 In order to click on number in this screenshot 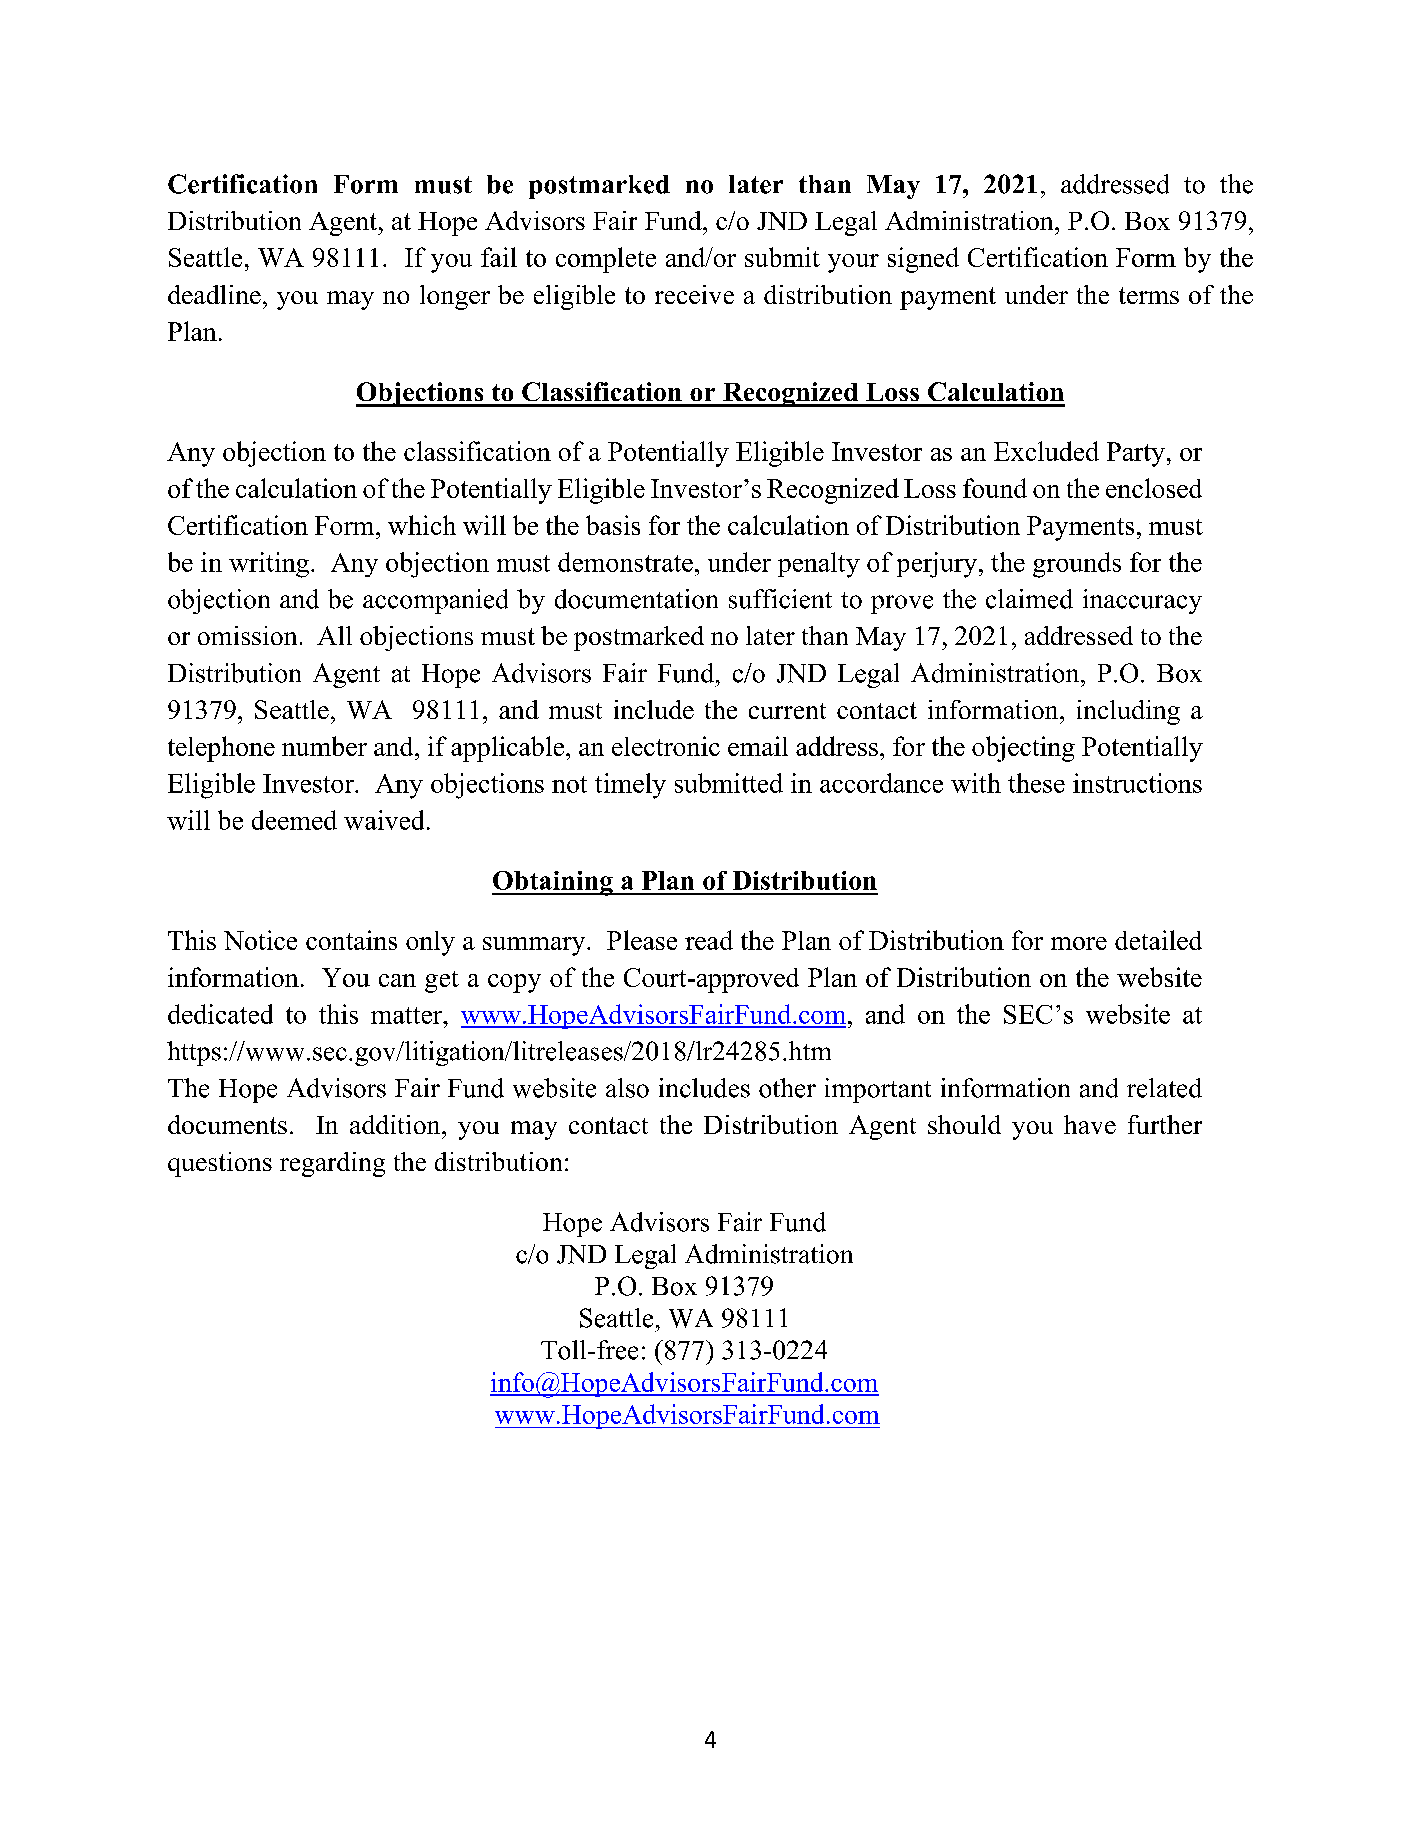, I will do `click(324, 746)`.
